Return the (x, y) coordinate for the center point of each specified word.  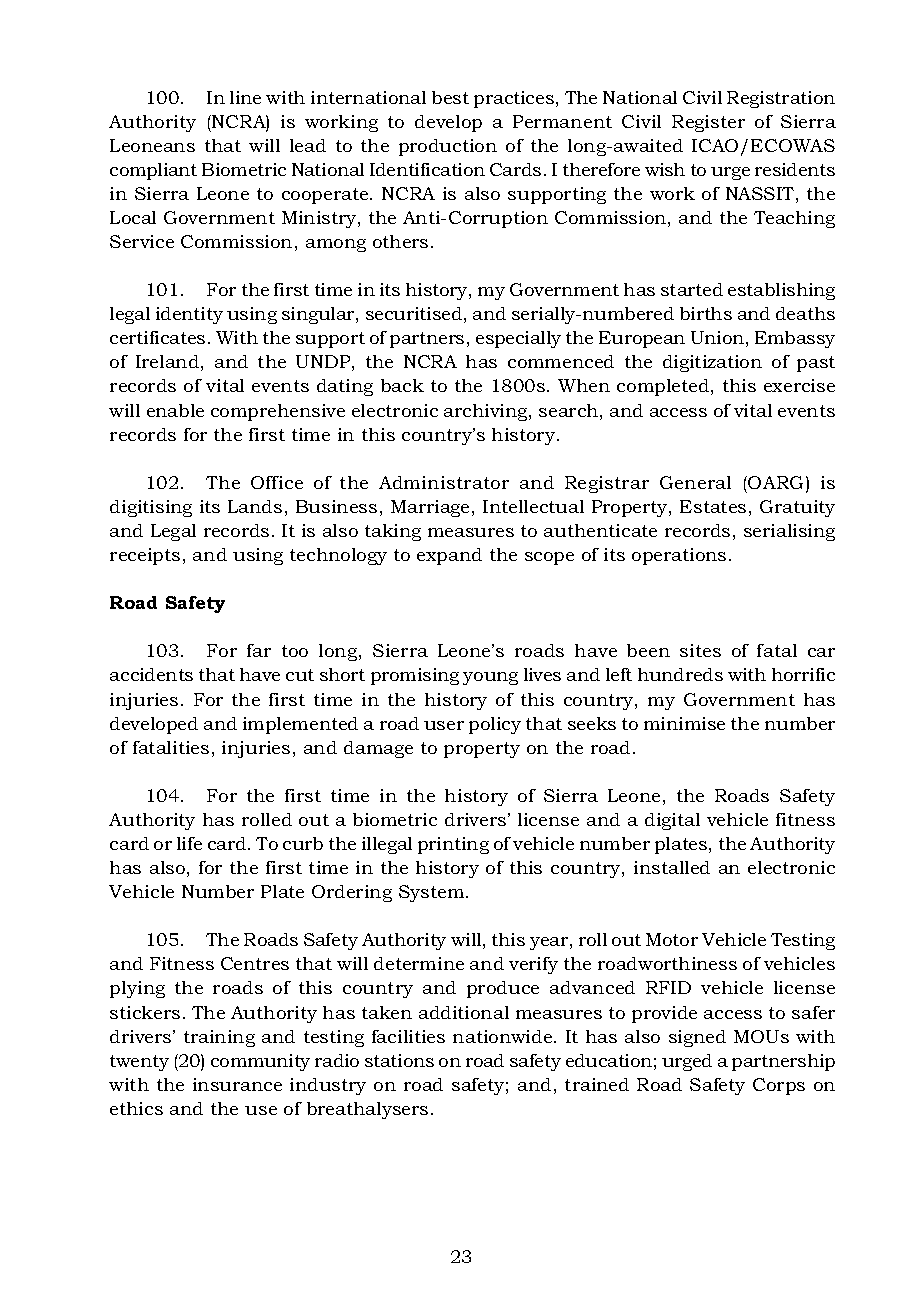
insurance (237, 1084)
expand (449, 556)
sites (700, 650)
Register (708, 123)
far (259, 650)
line (245, 97)
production (448, 147)
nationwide (504, 1036)
